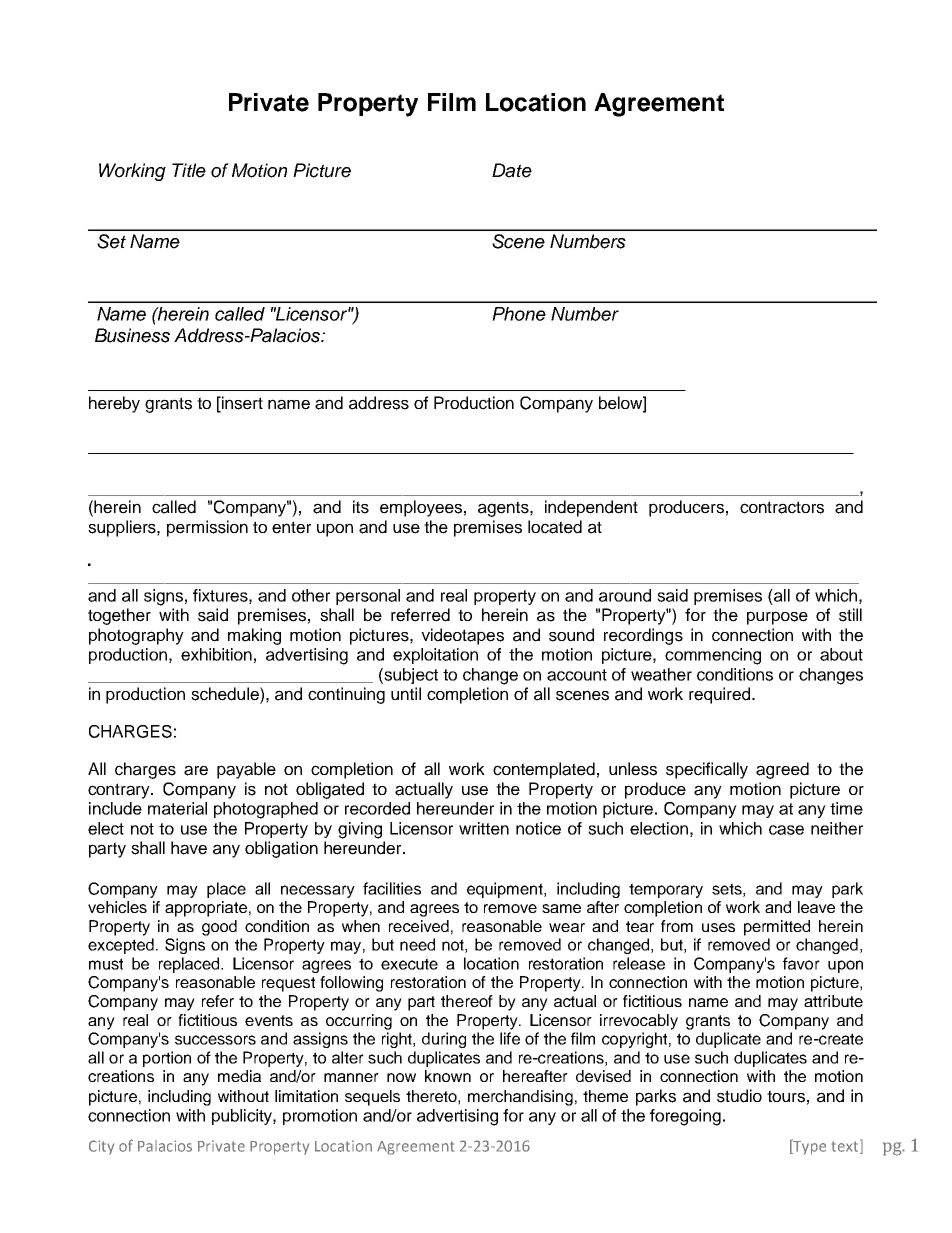 This screenshot has width=952, height=1233. Describe the element at coordinates (189, 170) in the screenshot. I see `Title` at that location.
